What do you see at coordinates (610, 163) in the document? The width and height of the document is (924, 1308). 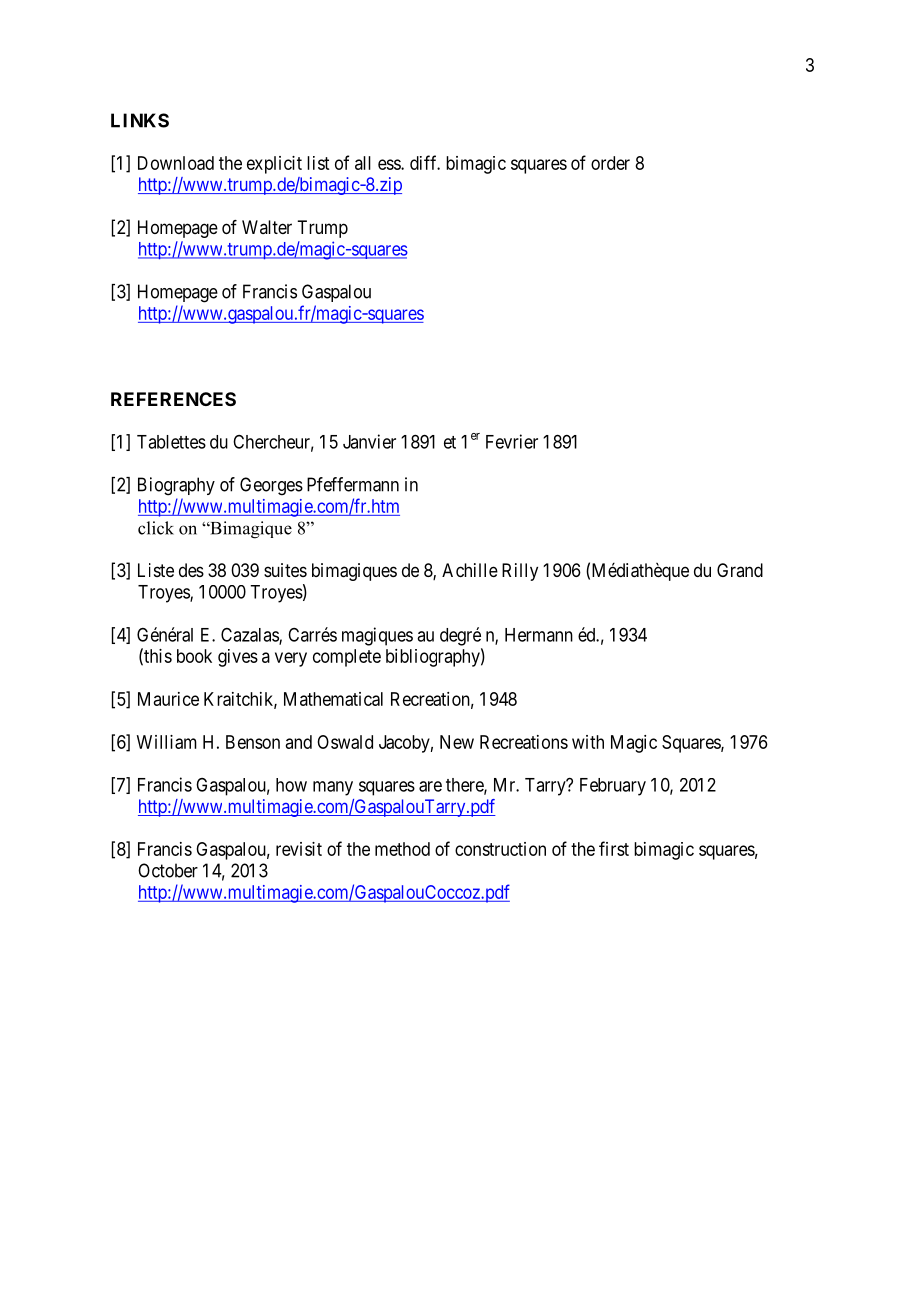 I see `order` at bounding box center [610, 163].
